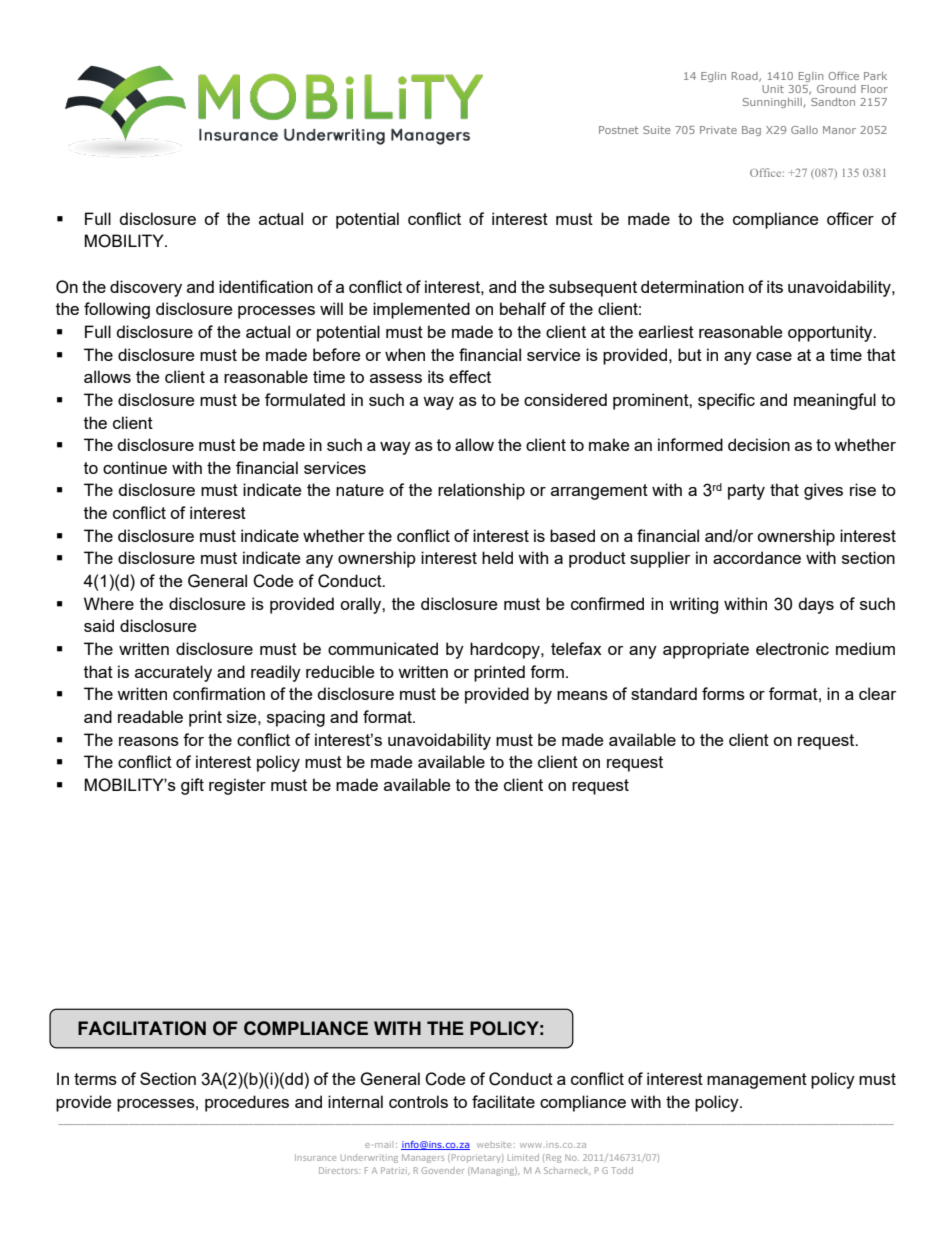 The width and height of the screenshot is (952, 1233). What do you see at coordinates (792, 648) in the screenshot?
I see `electronic` at bounding box center [792, 648].
